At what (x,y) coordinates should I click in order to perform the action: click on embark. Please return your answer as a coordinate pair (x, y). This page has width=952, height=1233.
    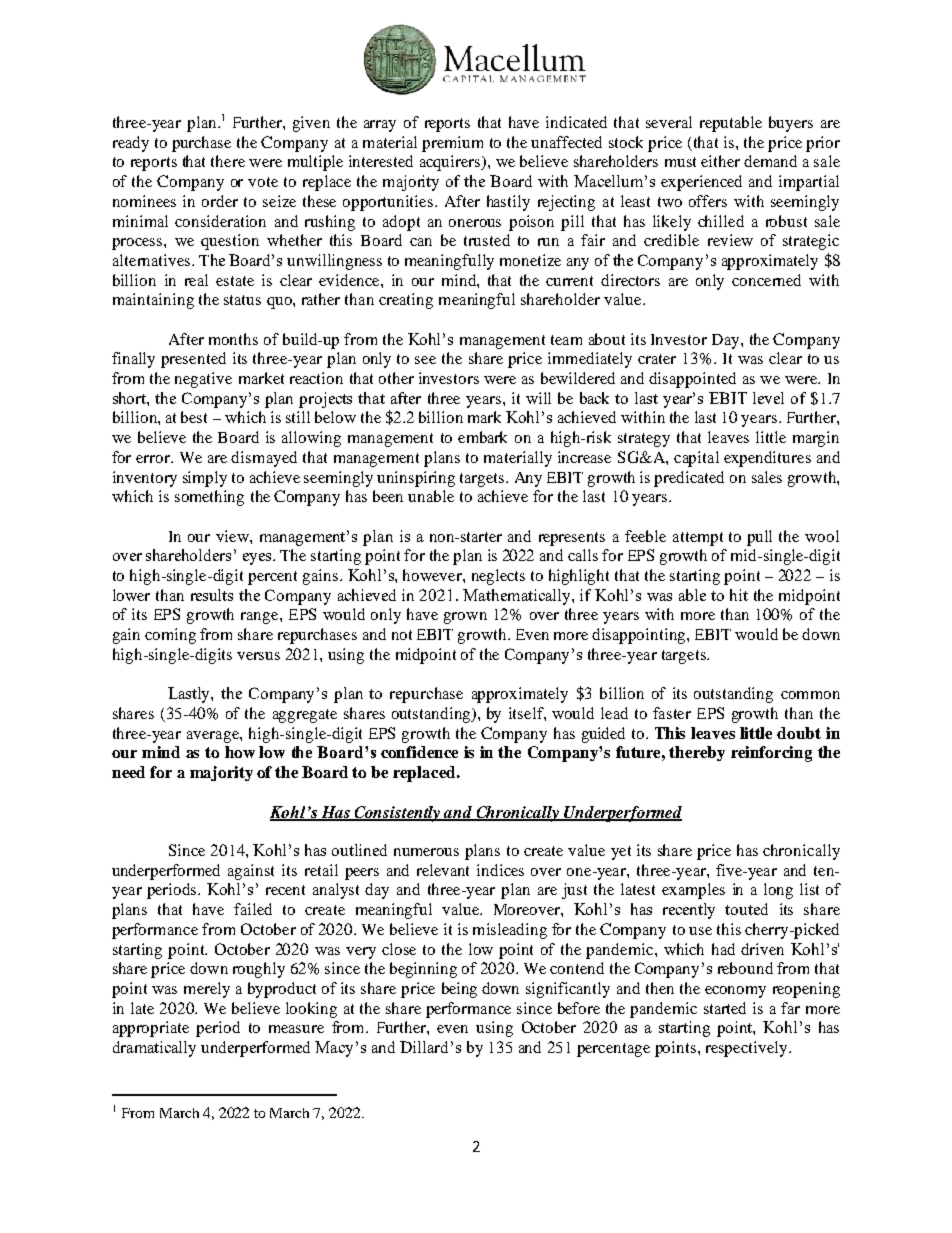
    Looking at the image, I should click on (482, 437).
